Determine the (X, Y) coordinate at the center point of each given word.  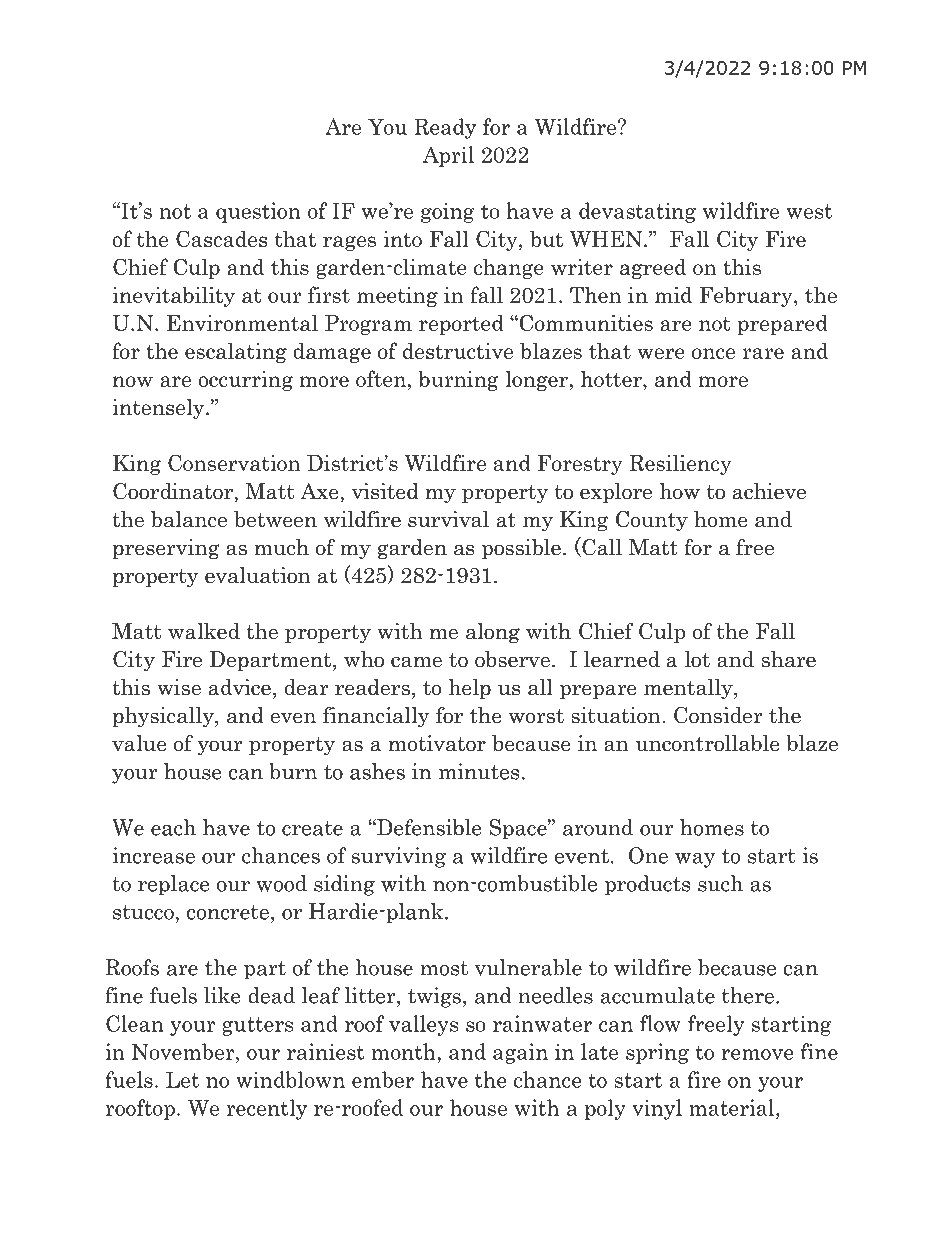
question (258, 212)
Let (182, 1079)
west (809, 211)
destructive (458, 350)
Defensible (428, 827)
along (493, 633)
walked (204, 631)
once (713, 353)
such (720, 883)
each (173, 827)
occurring (245, 381)
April (448, 156)
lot (697, 659)
